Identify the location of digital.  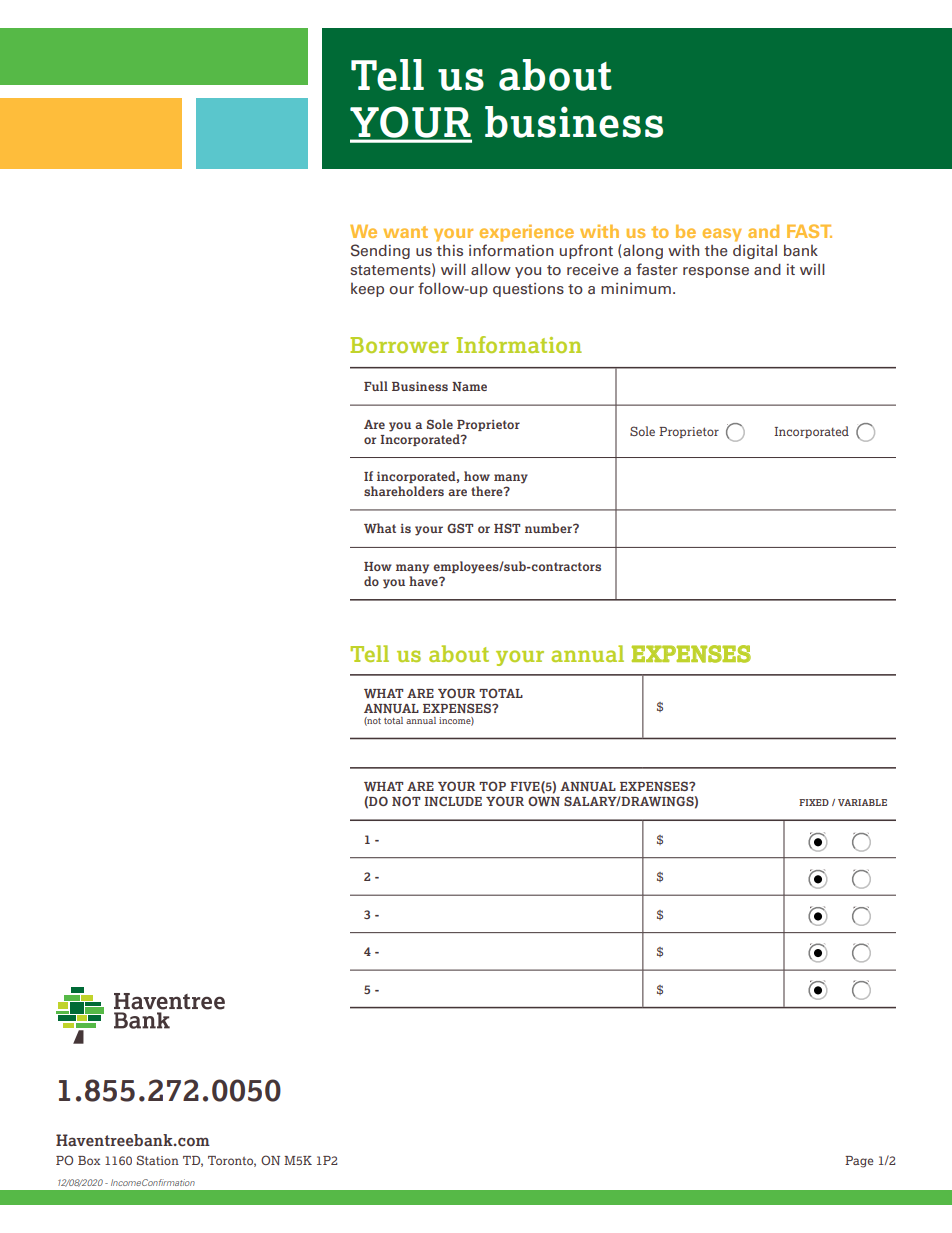
(755, 252).
